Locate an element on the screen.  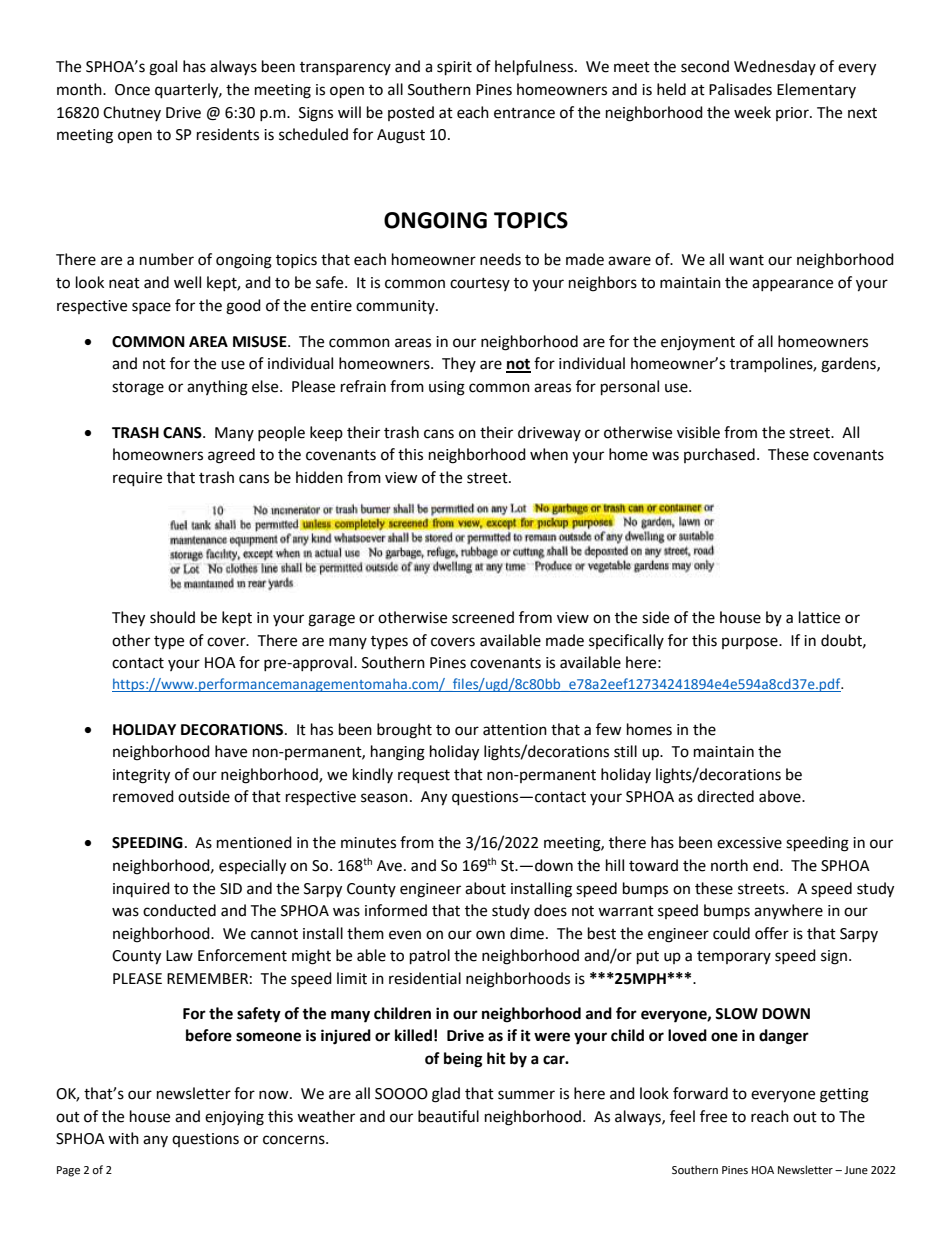
screened is located at coordinates (483, 617).
